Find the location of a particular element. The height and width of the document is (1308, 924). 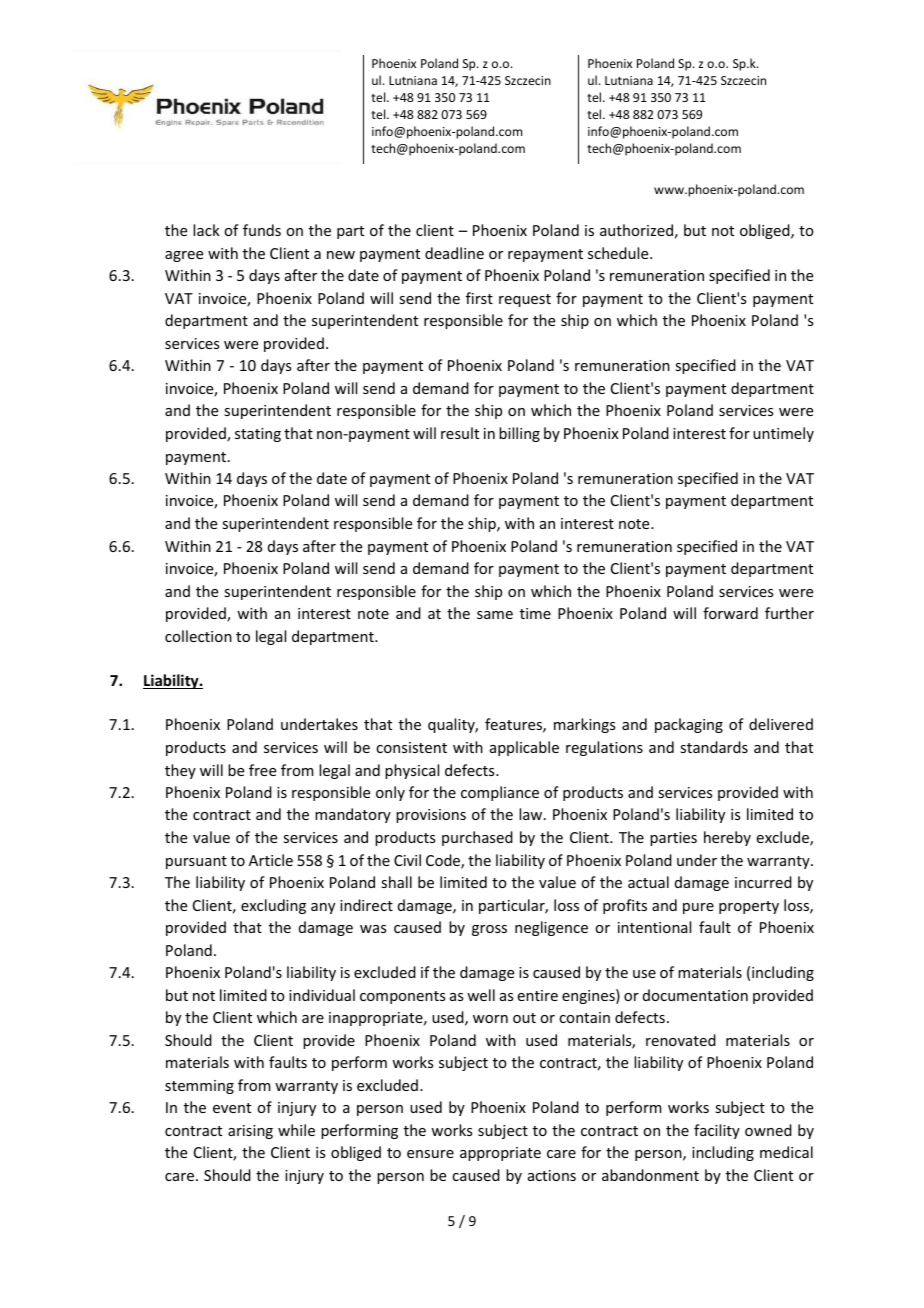

schedule is located at coordinates (619, 253).
